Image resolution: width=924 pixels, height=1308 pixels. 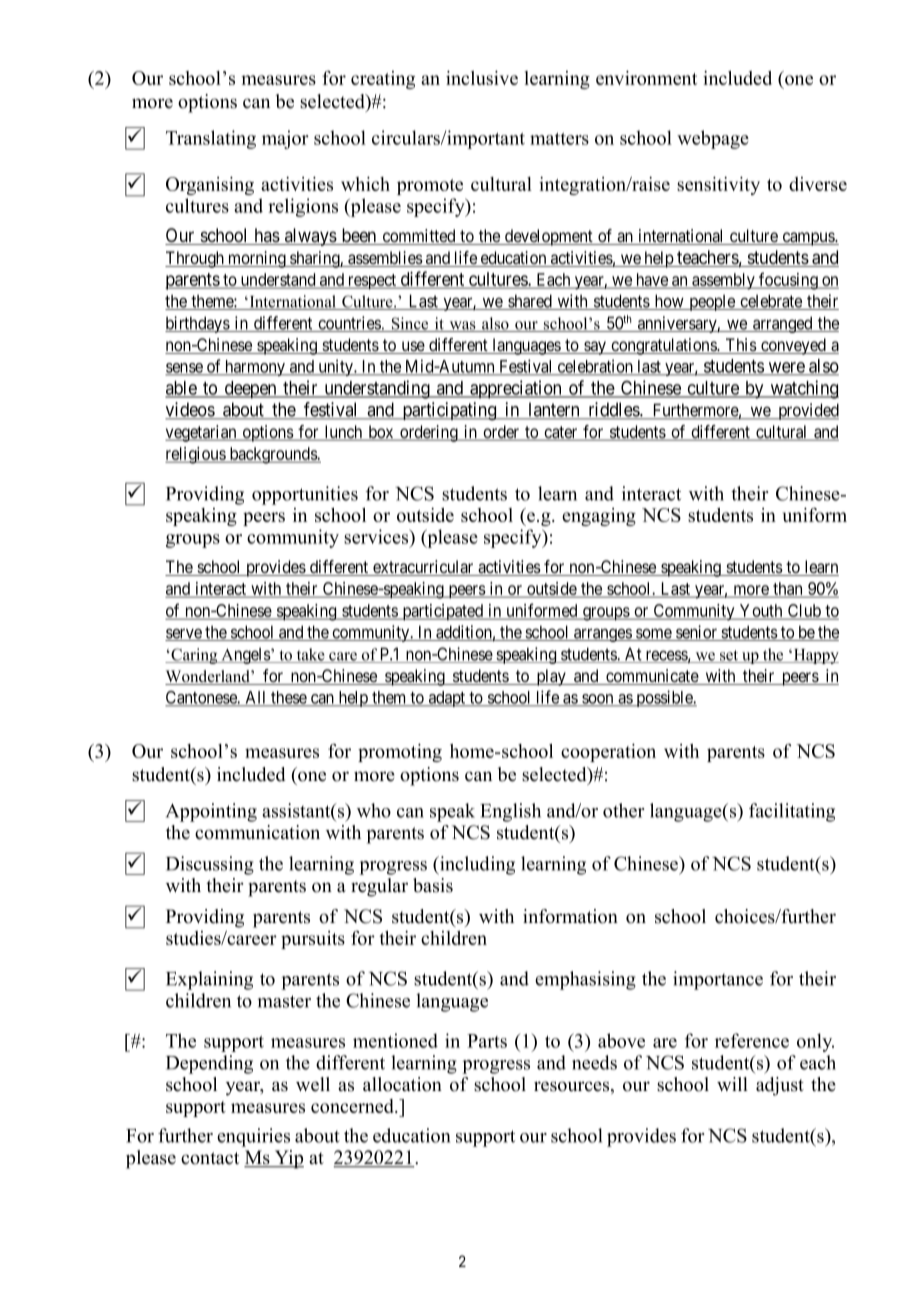 What do you see at coordinates (713, 139) in the screenshot?
I see `webpage` at bounding box center [713, 139].
